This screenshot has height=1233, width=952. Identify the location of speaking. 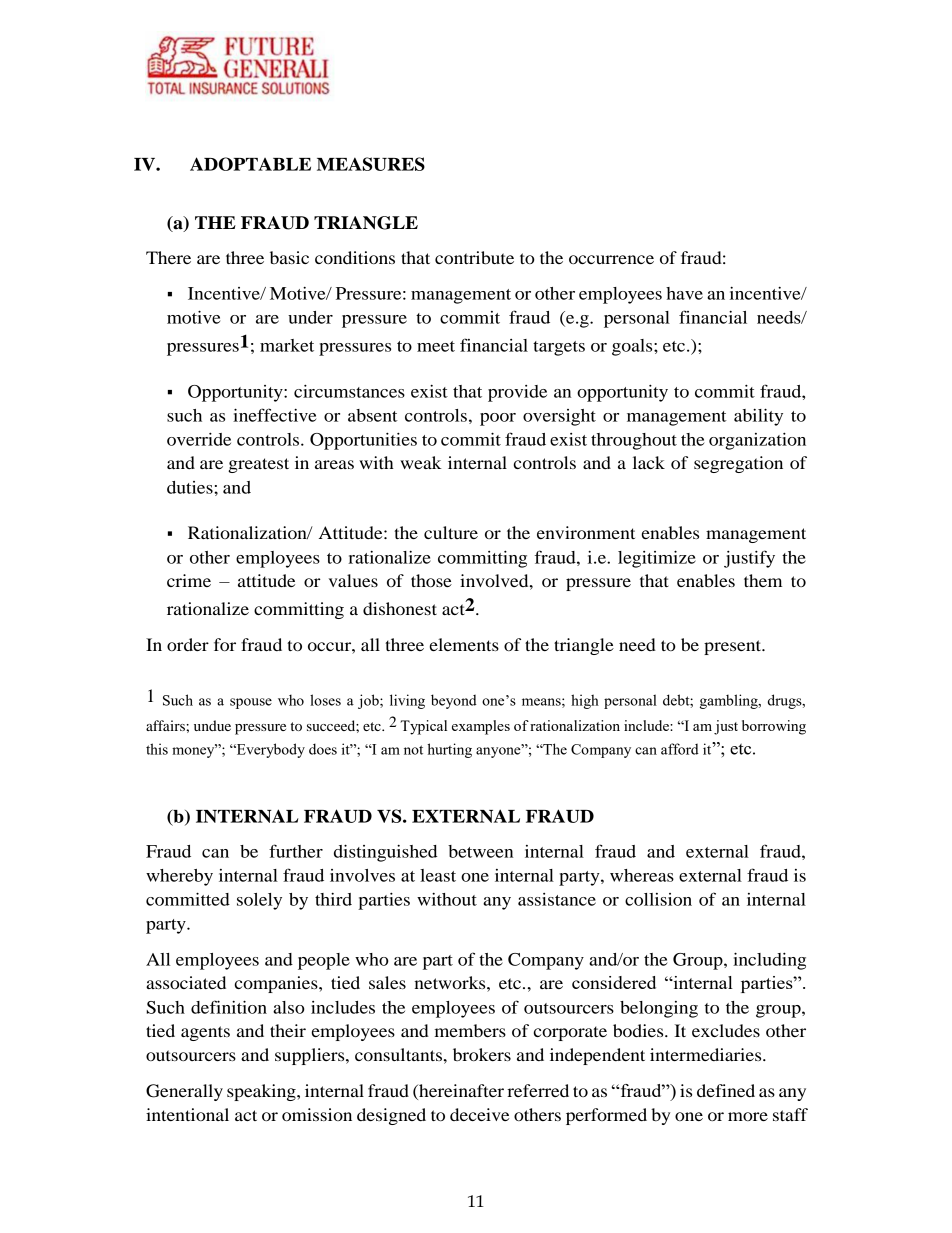
(262, 1092).
